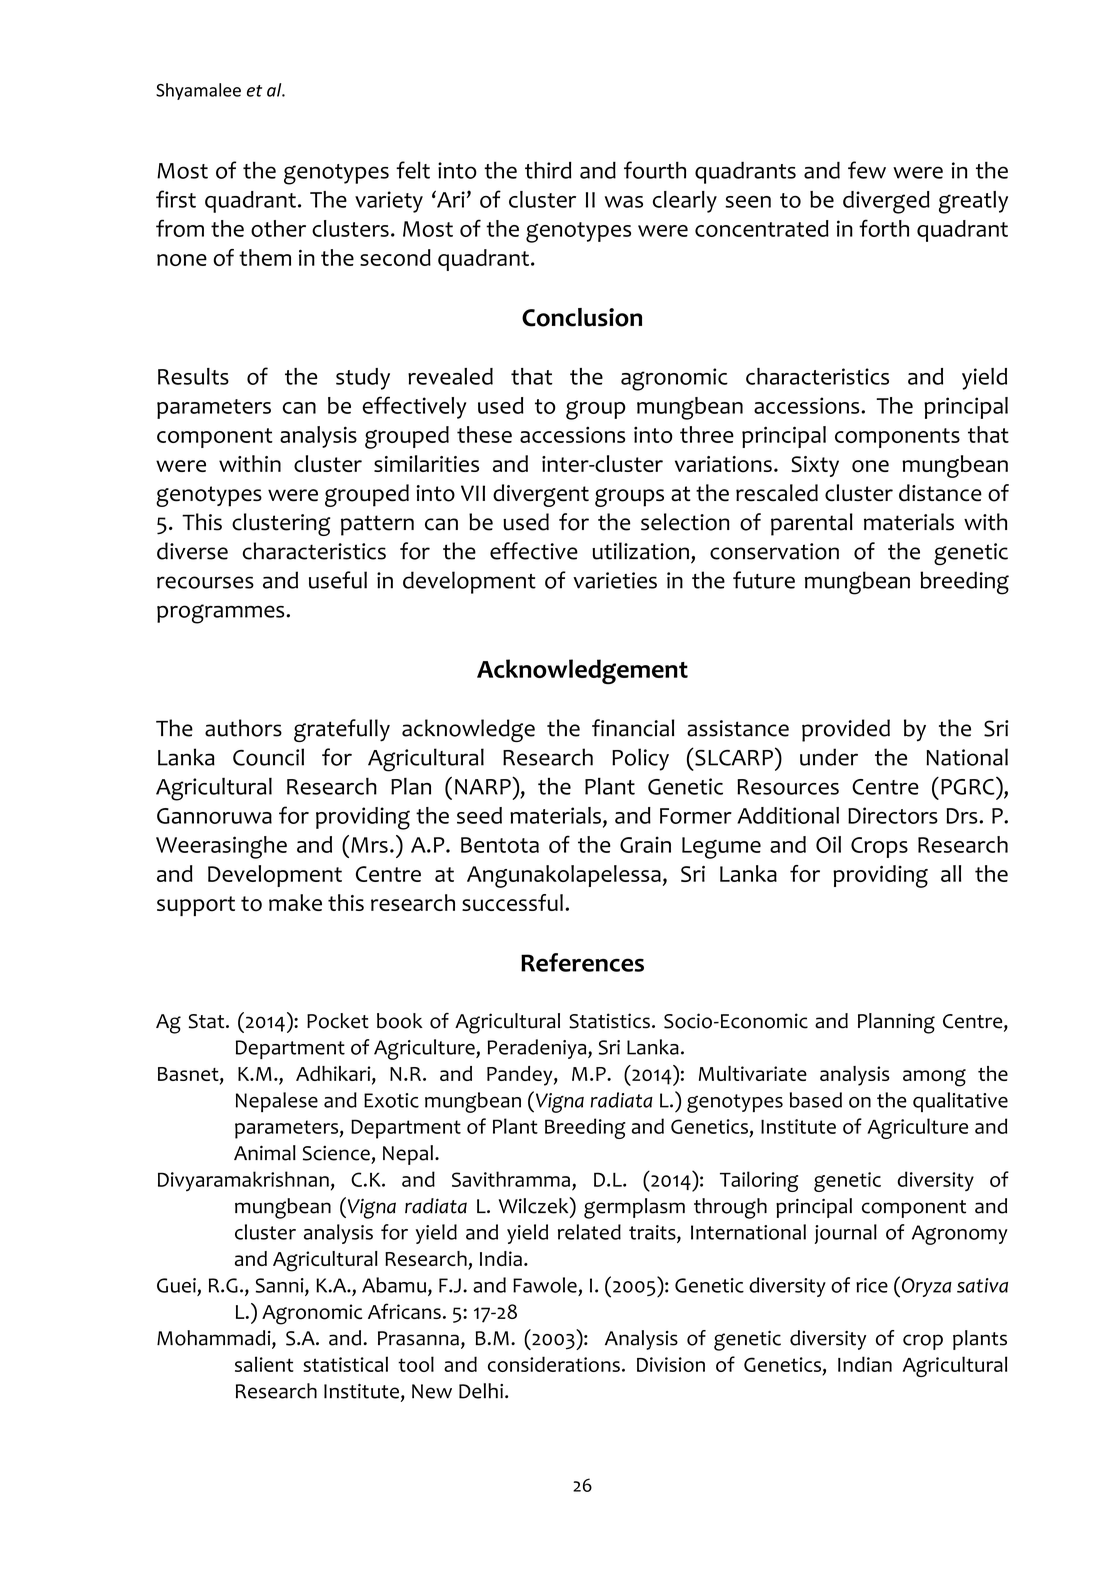 Image resolution: width=1118 pixels, height=1578 pixels. What do you see at coordinates (640, 759) in the screenshot?
I see `Policy` at bounding box center [640, 759].
